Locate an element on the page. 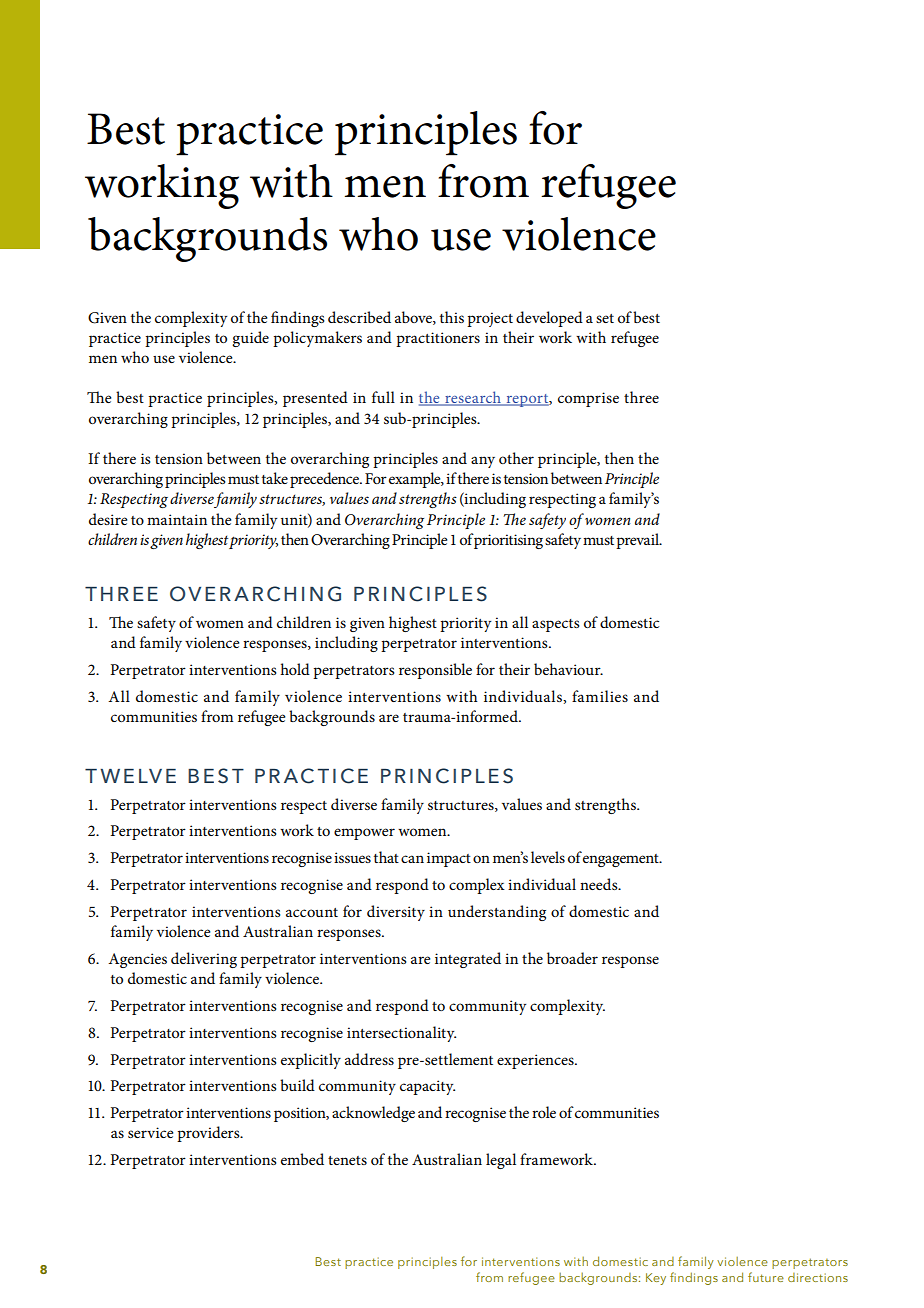 This document has width=924, height=1308. providers is located at coordinates (209, 1134).
